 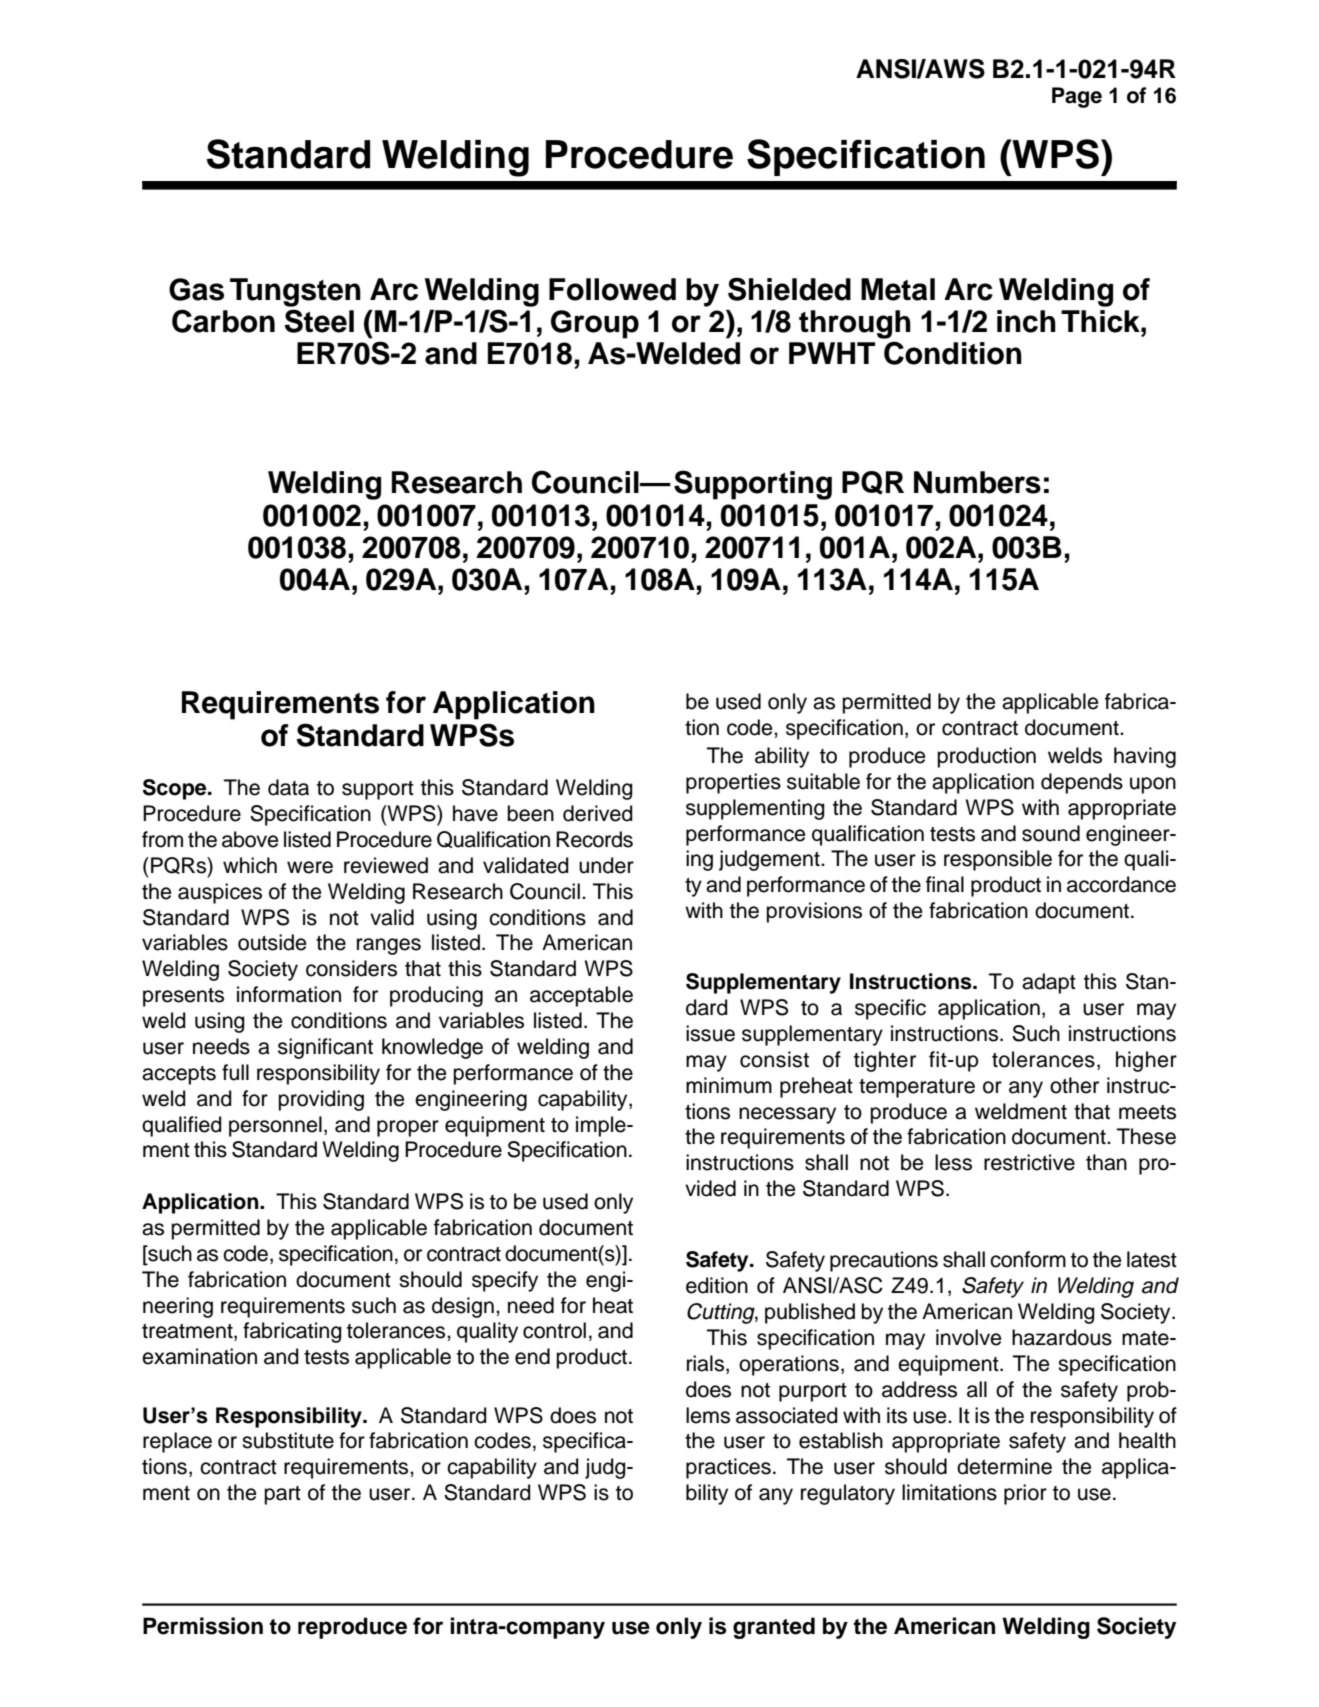 What do you see at coordinates (612, 289) in the image?
I see `Followed` at bounding box center [612, 289].
